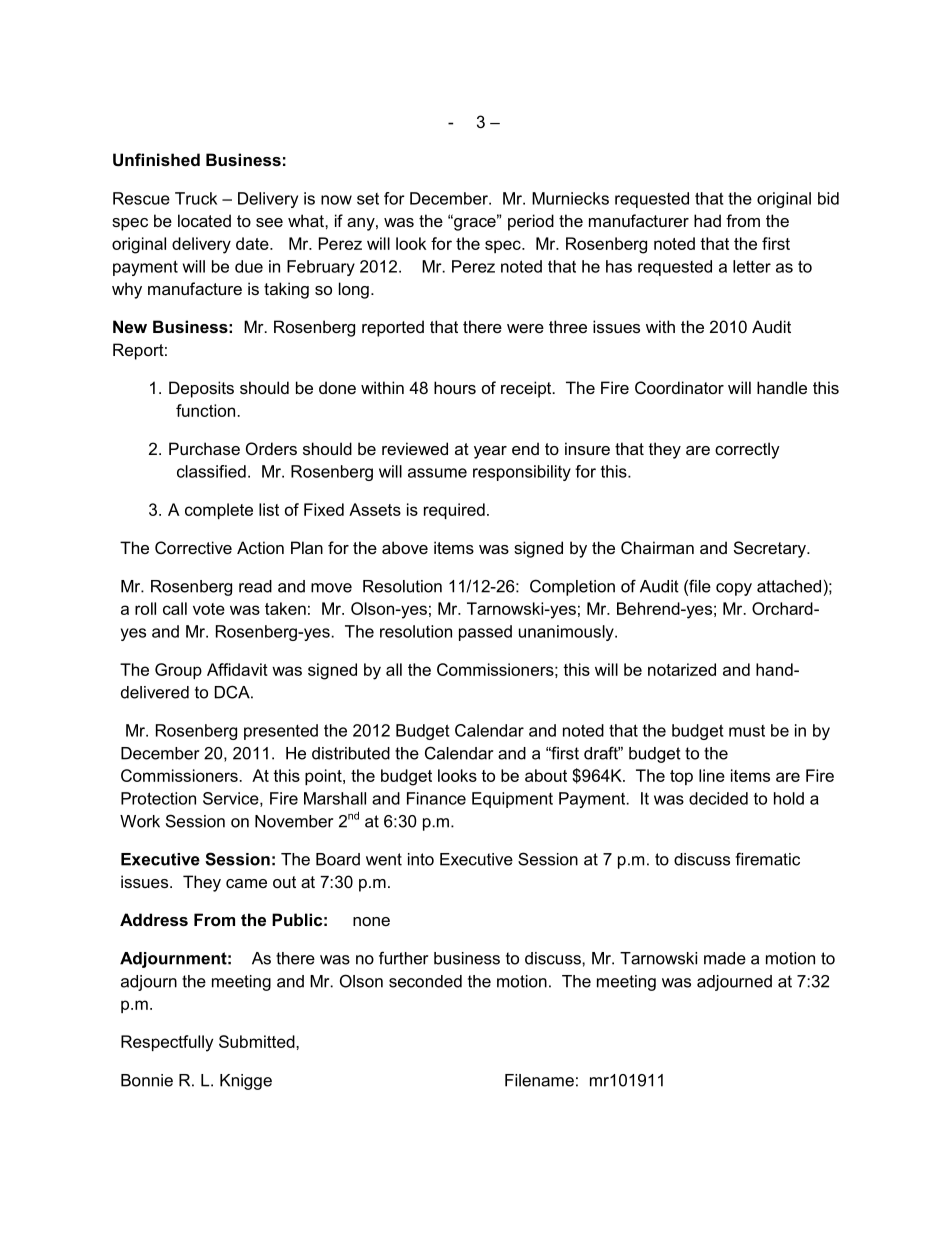 Image resolution: width=952 pixels, height=1233 pixels. Describe the element at coordinates (485, 633) in the screenshot. I see `passed` at that location.
